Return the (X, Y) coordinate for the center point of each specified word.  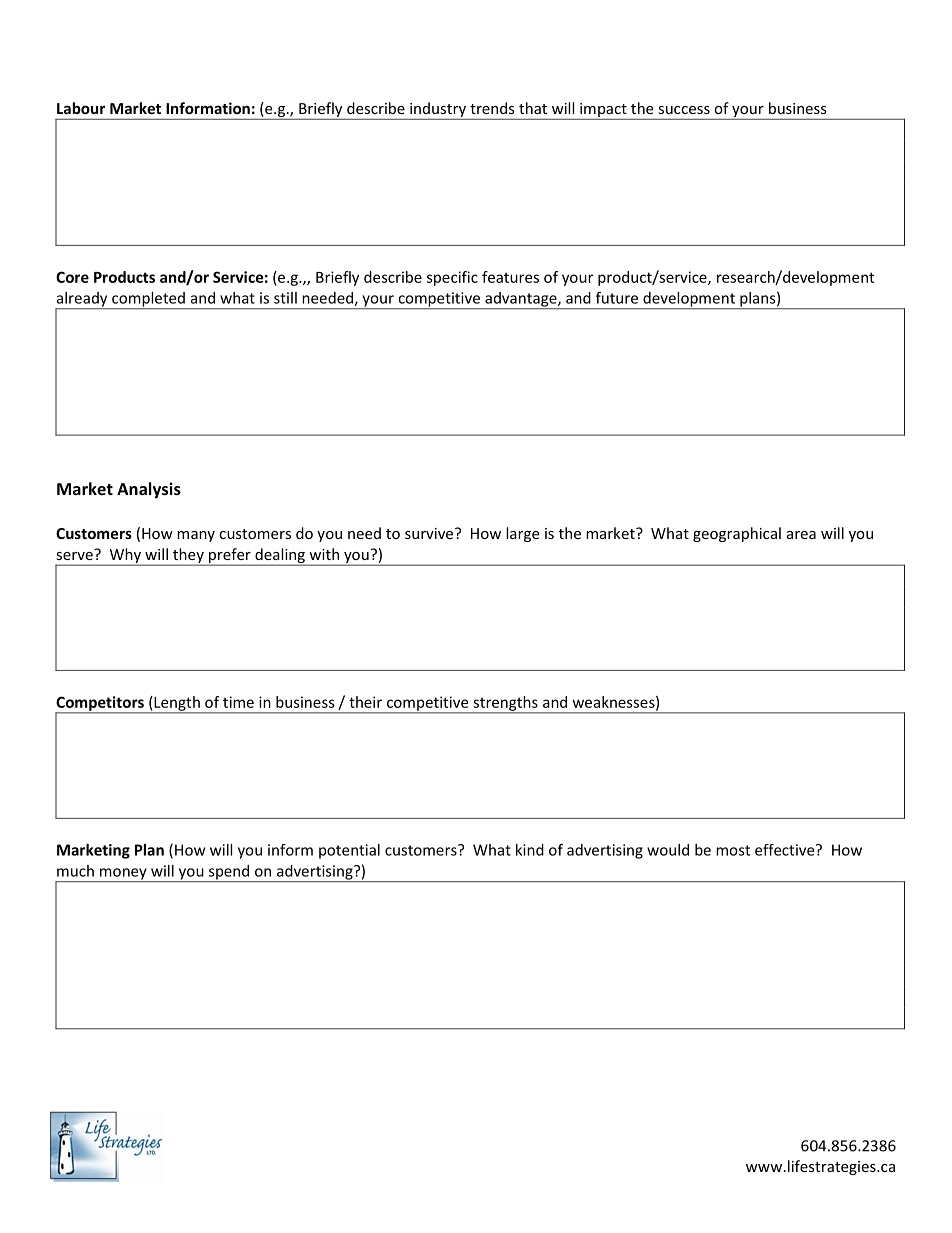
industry (438, 109)
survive (430, 533)
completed (148, 300)
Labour (81, 108)
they (188, 556)
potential (349, 851)
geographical (737, 534)
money (123, 875)
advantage (521, 300)
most (733, 850)
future (617, 297)
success (684, 110)
